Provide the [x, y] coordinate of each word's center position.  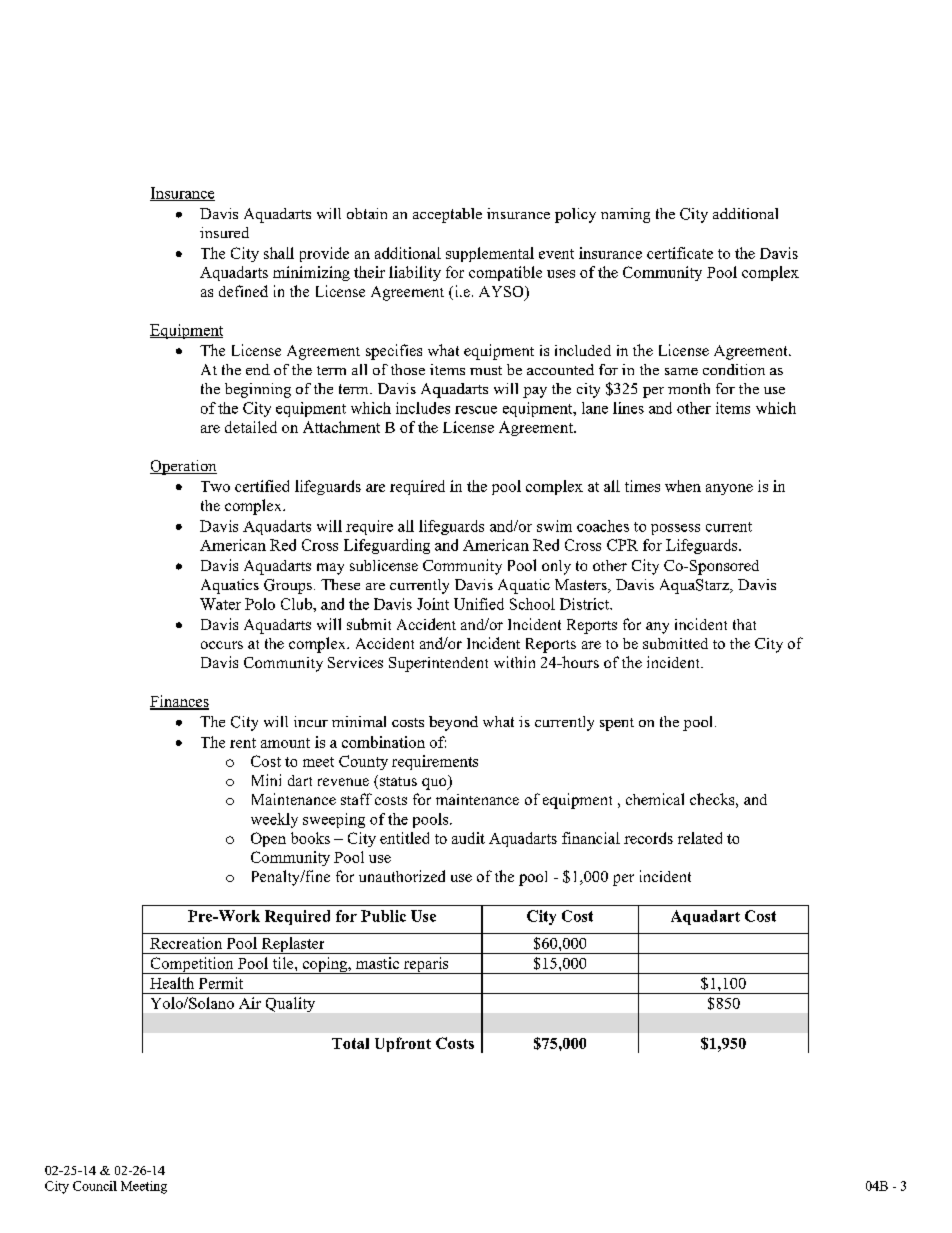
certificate [680, 253]
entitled [404, 838]
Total [350, 1043]
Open [268, 839]
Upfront [403, 1044]
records [648, 838]
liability [415, 273]
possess [675, 529]
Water [220, 604]
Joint [433, 604]
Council [95, 1186]
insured [224, 232]
